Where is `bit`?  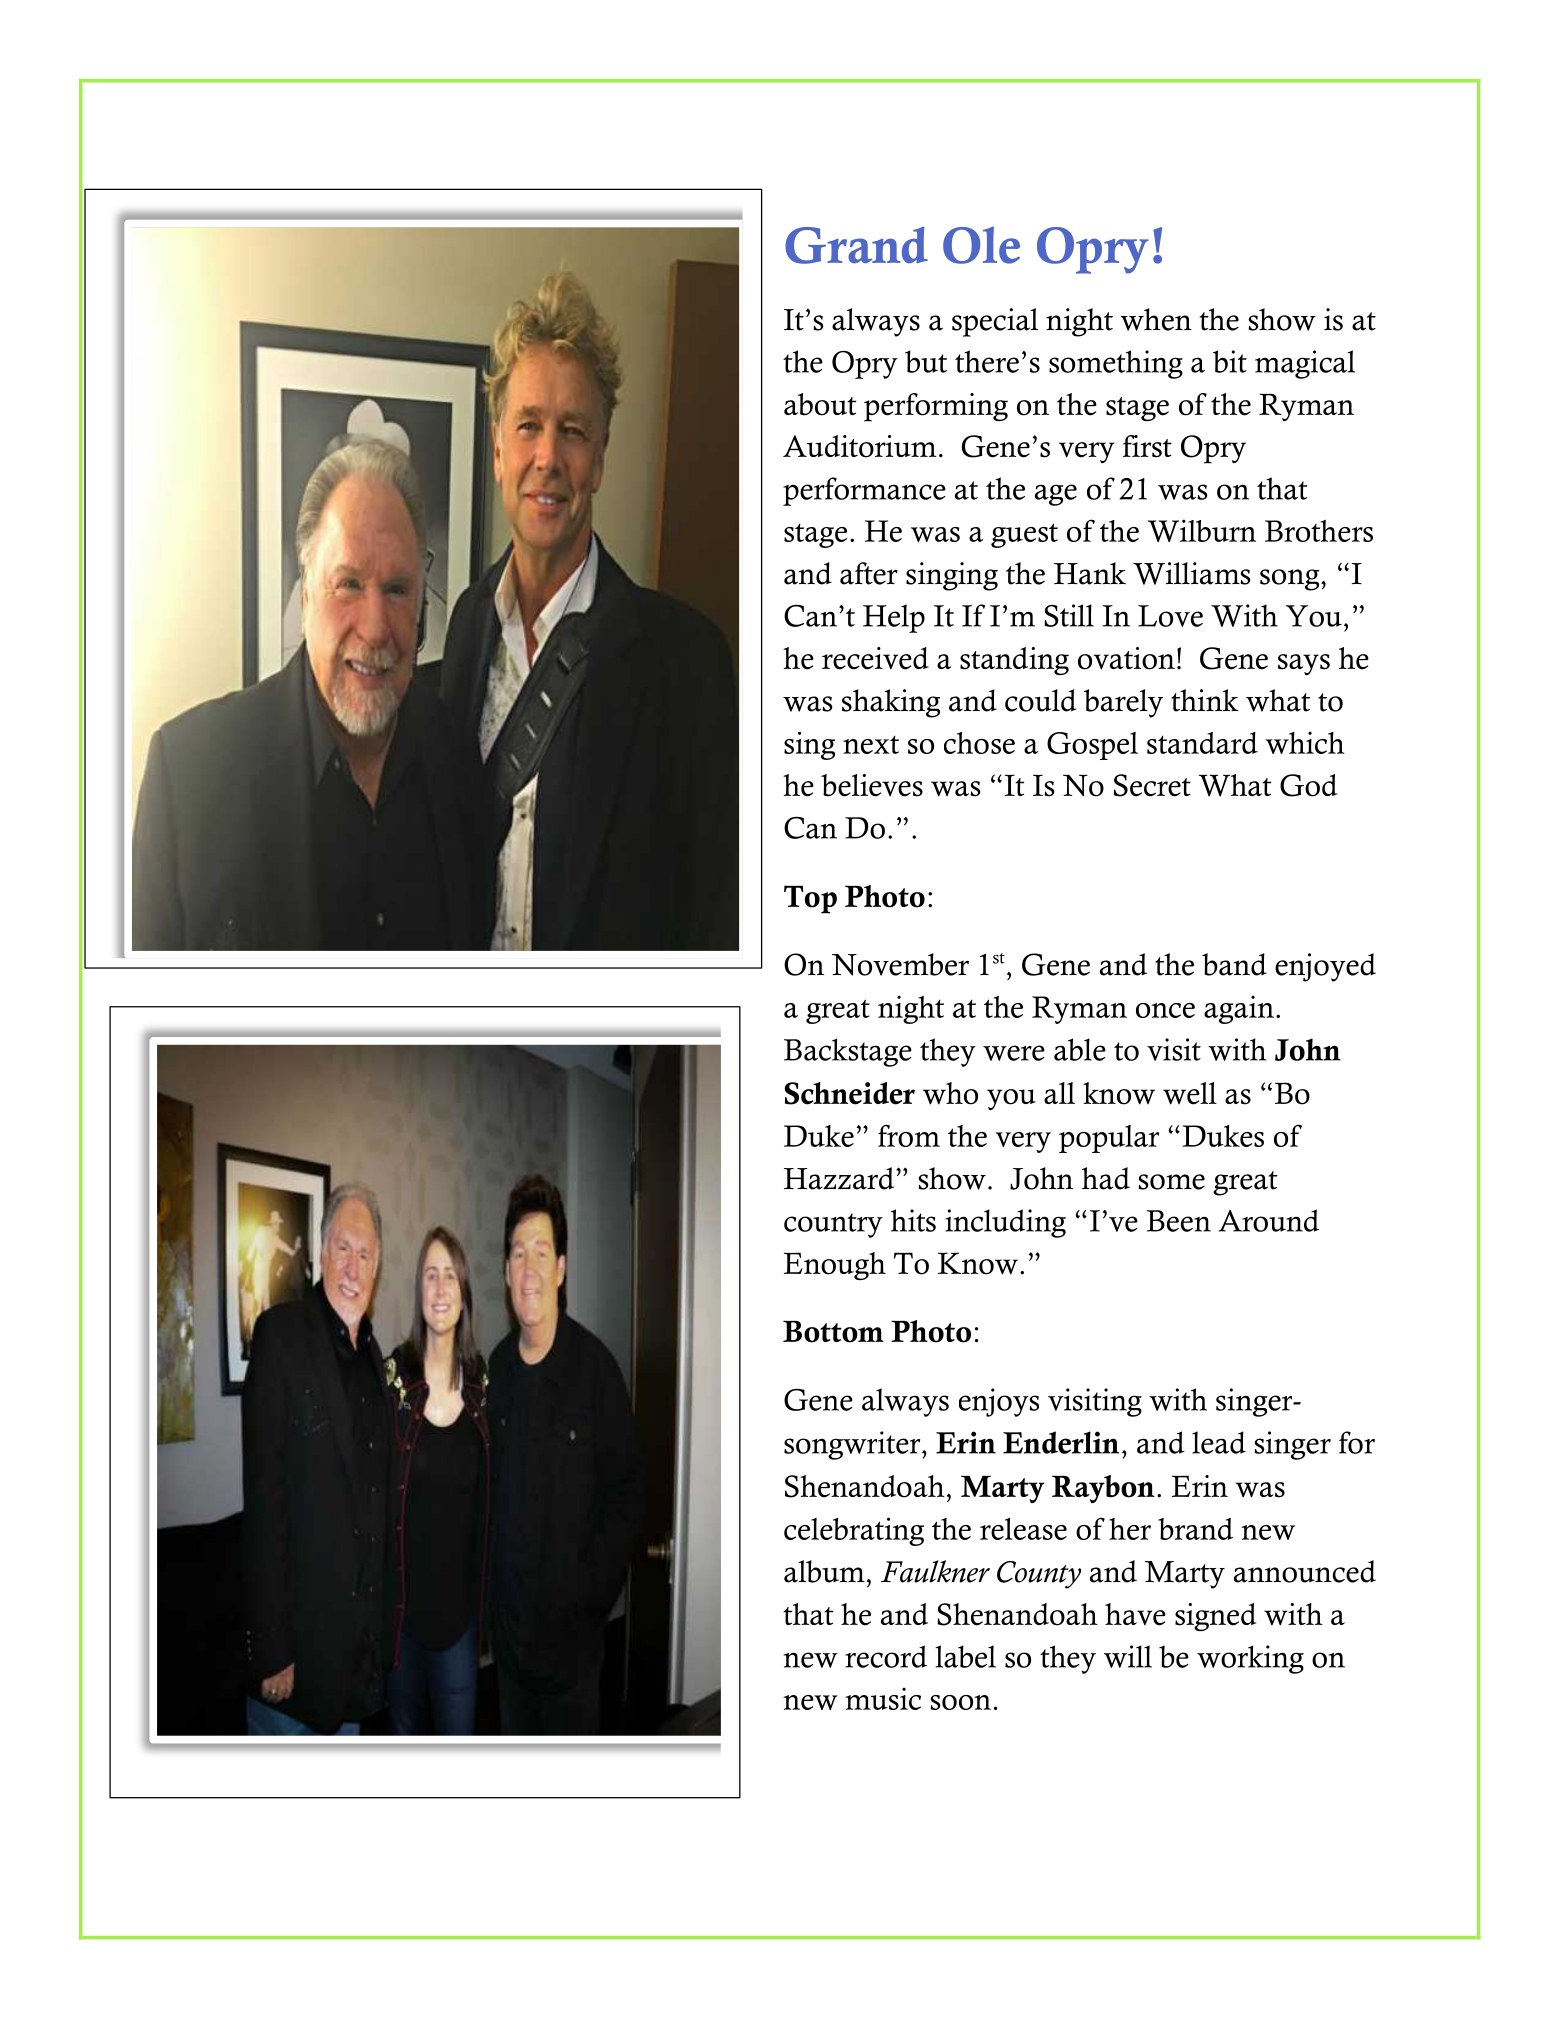
bit is located at coordinates (1230, 361).
